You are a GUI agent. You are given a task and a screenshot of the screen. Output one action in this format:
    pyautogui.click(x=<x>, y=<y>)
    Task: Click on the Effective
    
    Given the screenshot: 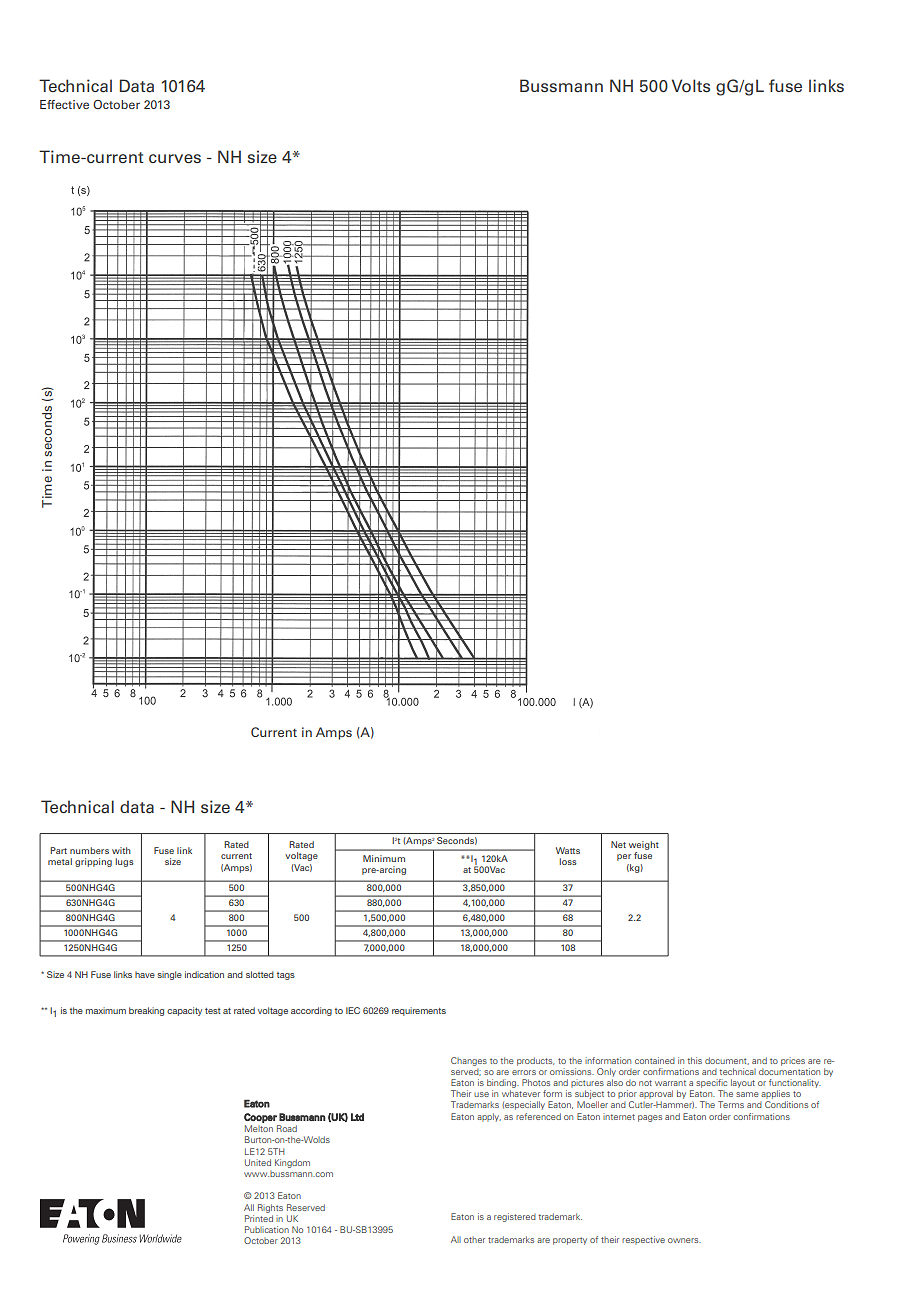 What is the action you would take?
    pyautogui.click(x=64, y=104)
